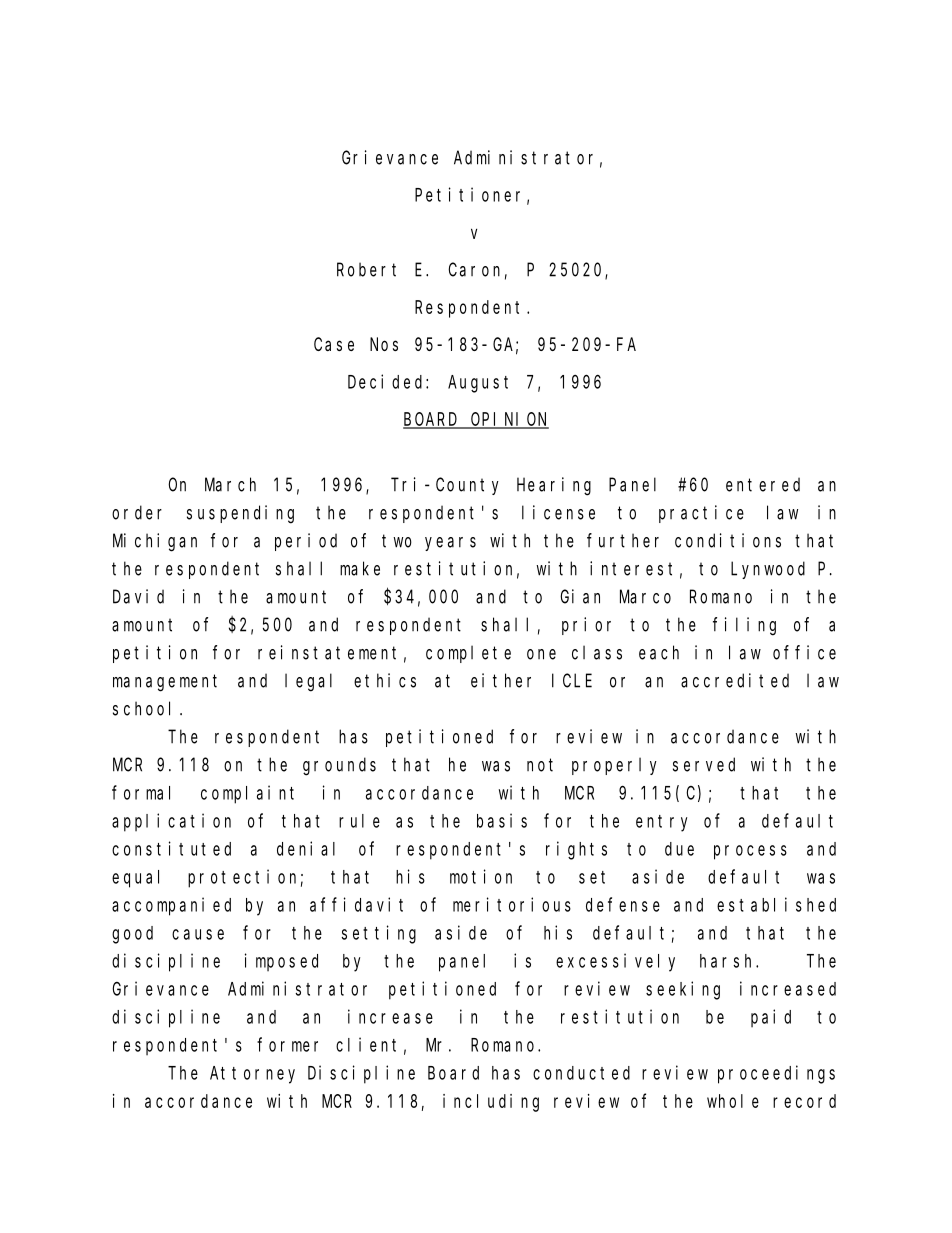 The height and width of the document is (1233, 952). Describe the element at coordinates (502, 820) in the document. I see `basis` at that location.
